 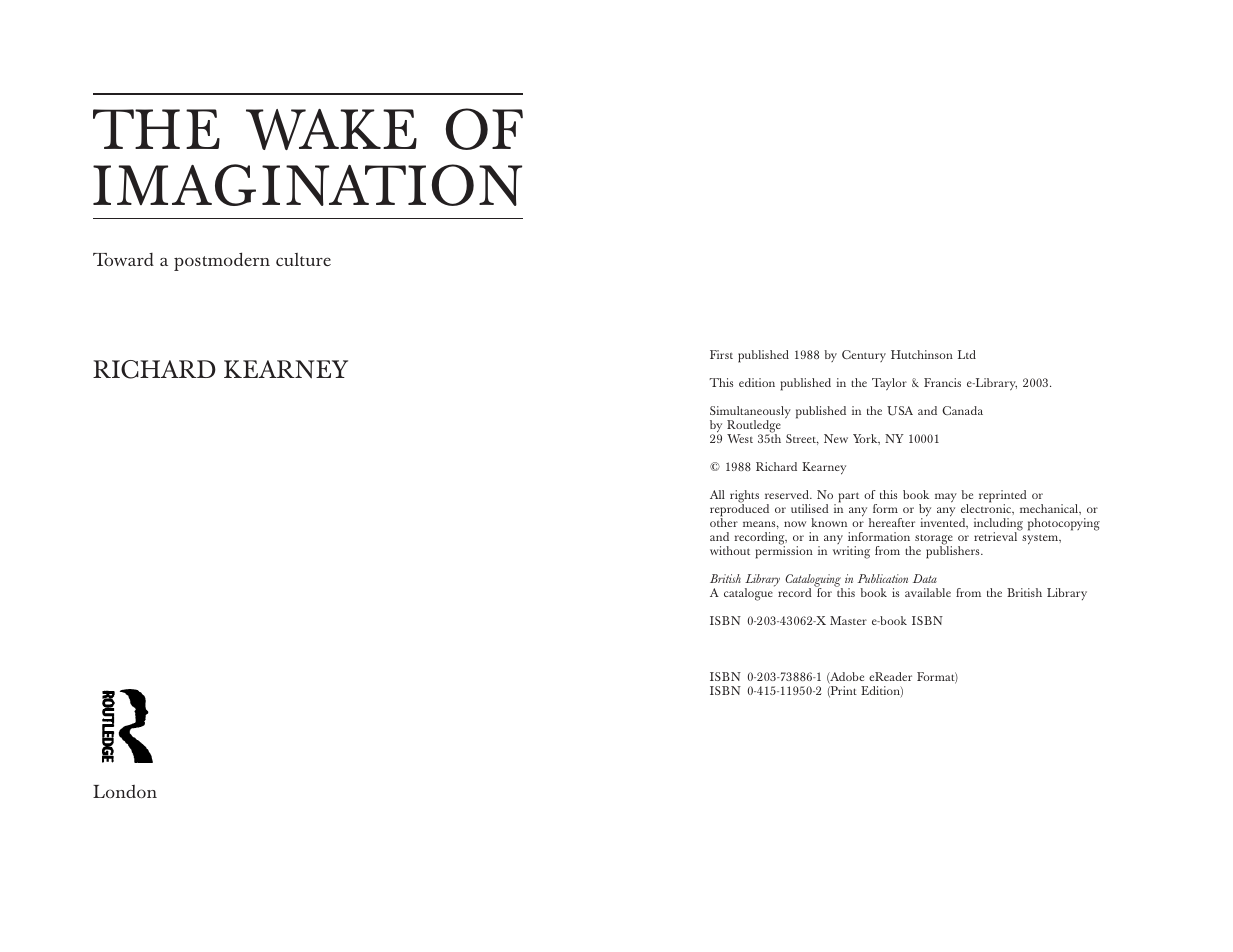 What do you see at coordinates (928, 592) in the document?
I see `available` at bounding box center [928, 592].
